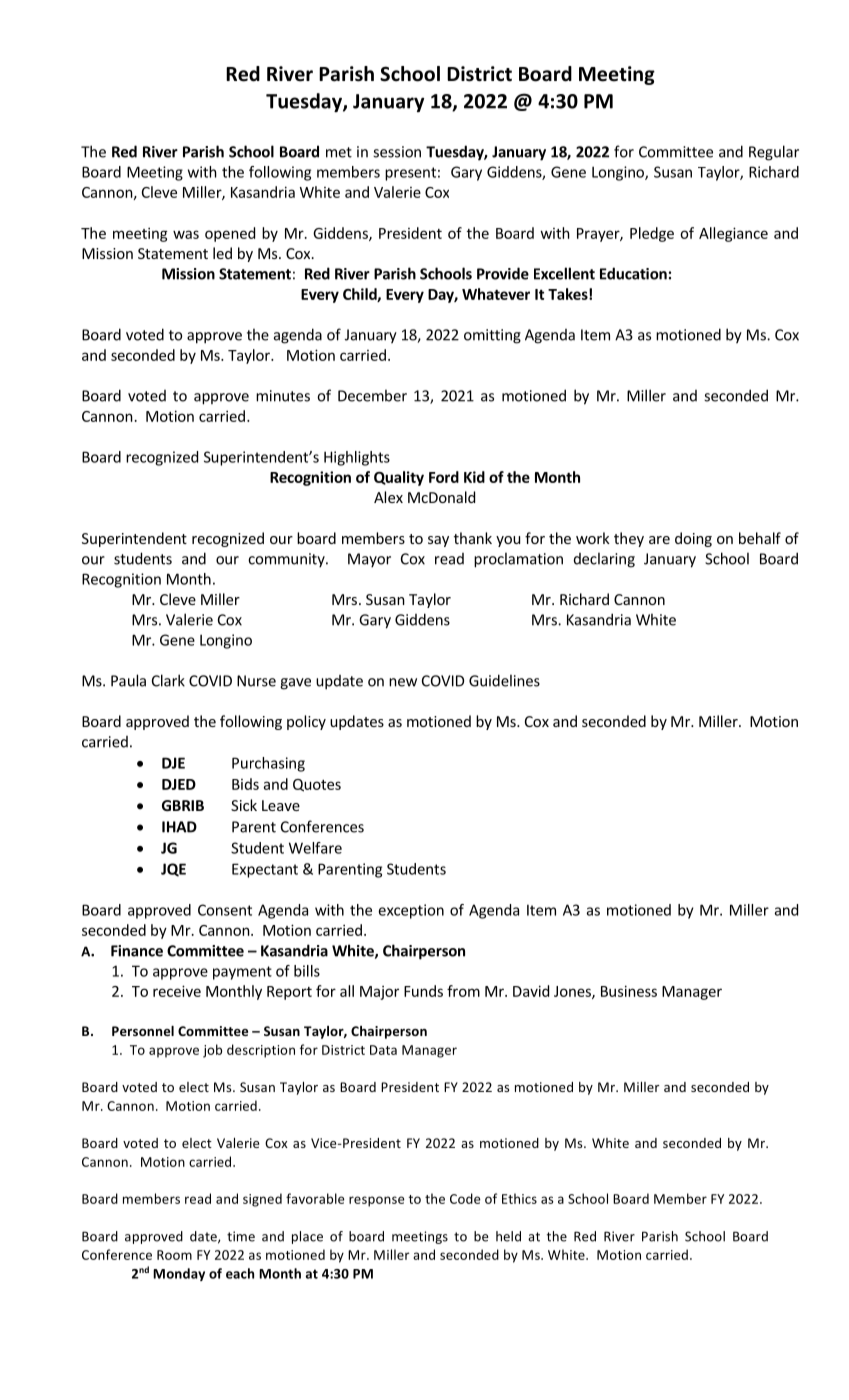 This image has height=1400, width=849. What do you see at coordinates (629, 991) in the image?
I see `Business` at bounding box center [629, 991].
